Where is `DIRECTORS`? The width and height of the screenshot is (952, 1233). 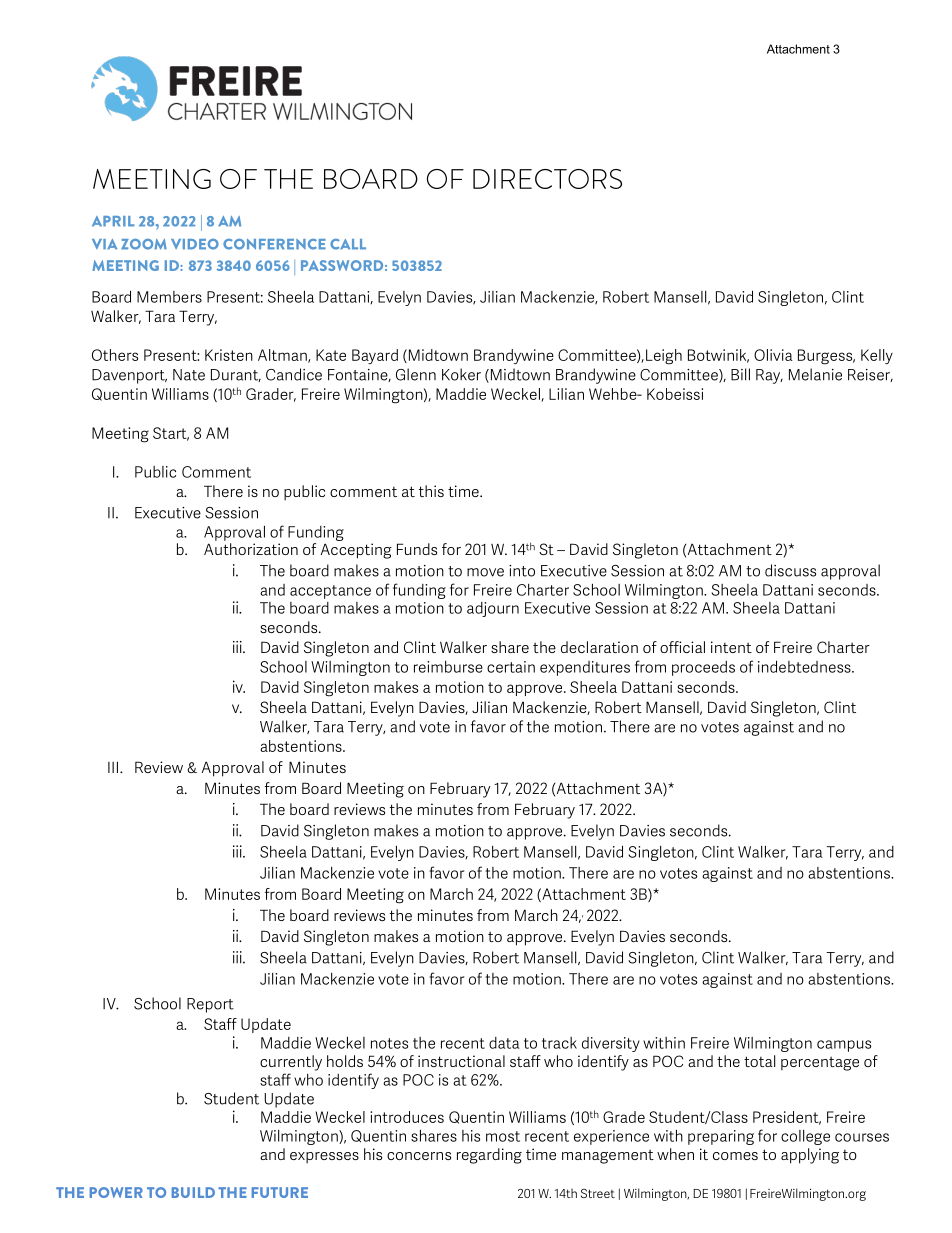 DIRECTORS is located at coordinates (547, 179).
